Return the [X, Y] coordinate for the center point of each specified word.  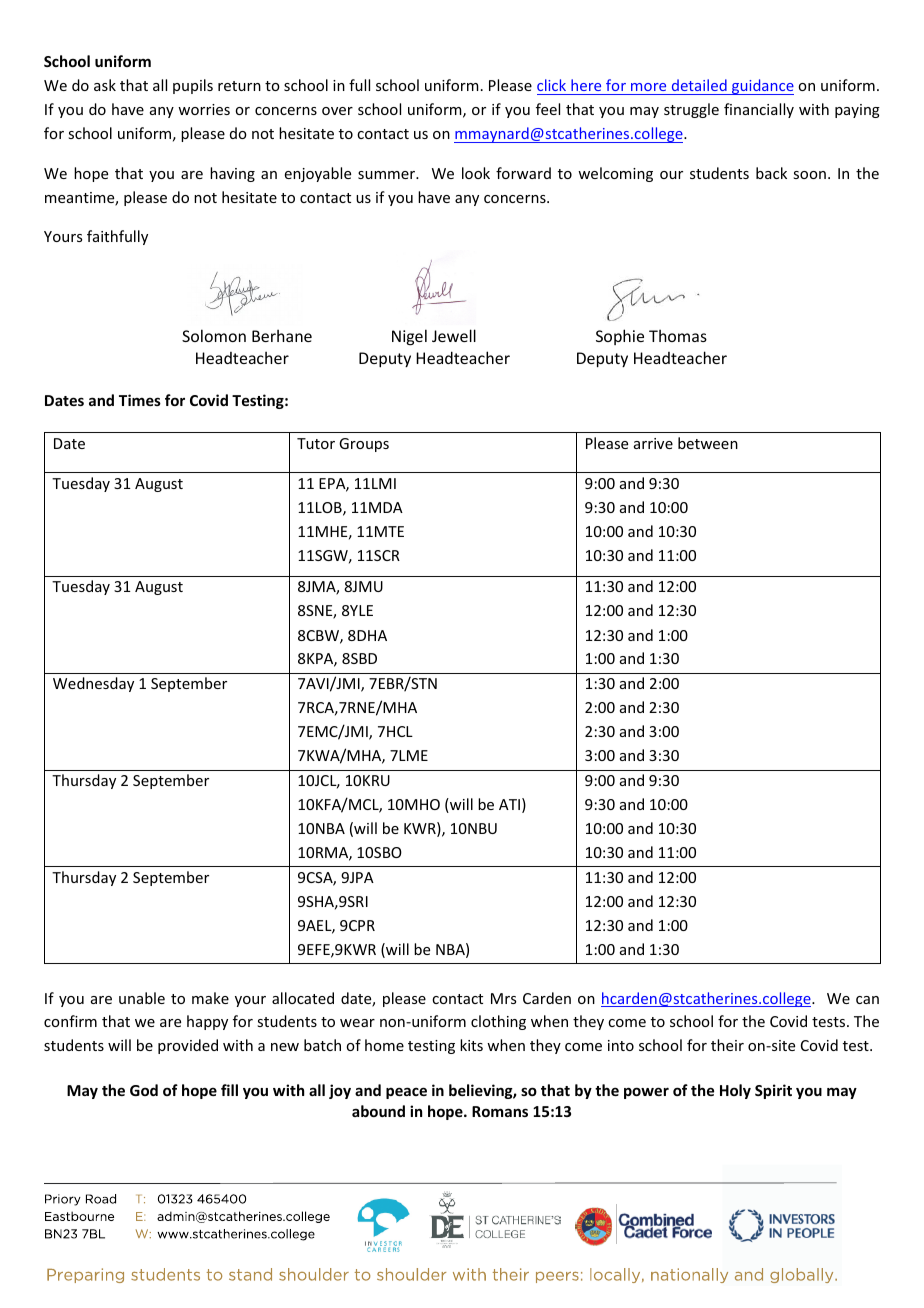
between [708, 443]
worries [204, 109]
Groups [364, 445]
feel [548, 109]
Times [140, 400]
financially [759, 110]
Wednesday [93, 684]
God [144, 1090]
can [867, 1000]
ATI [509, 804]
